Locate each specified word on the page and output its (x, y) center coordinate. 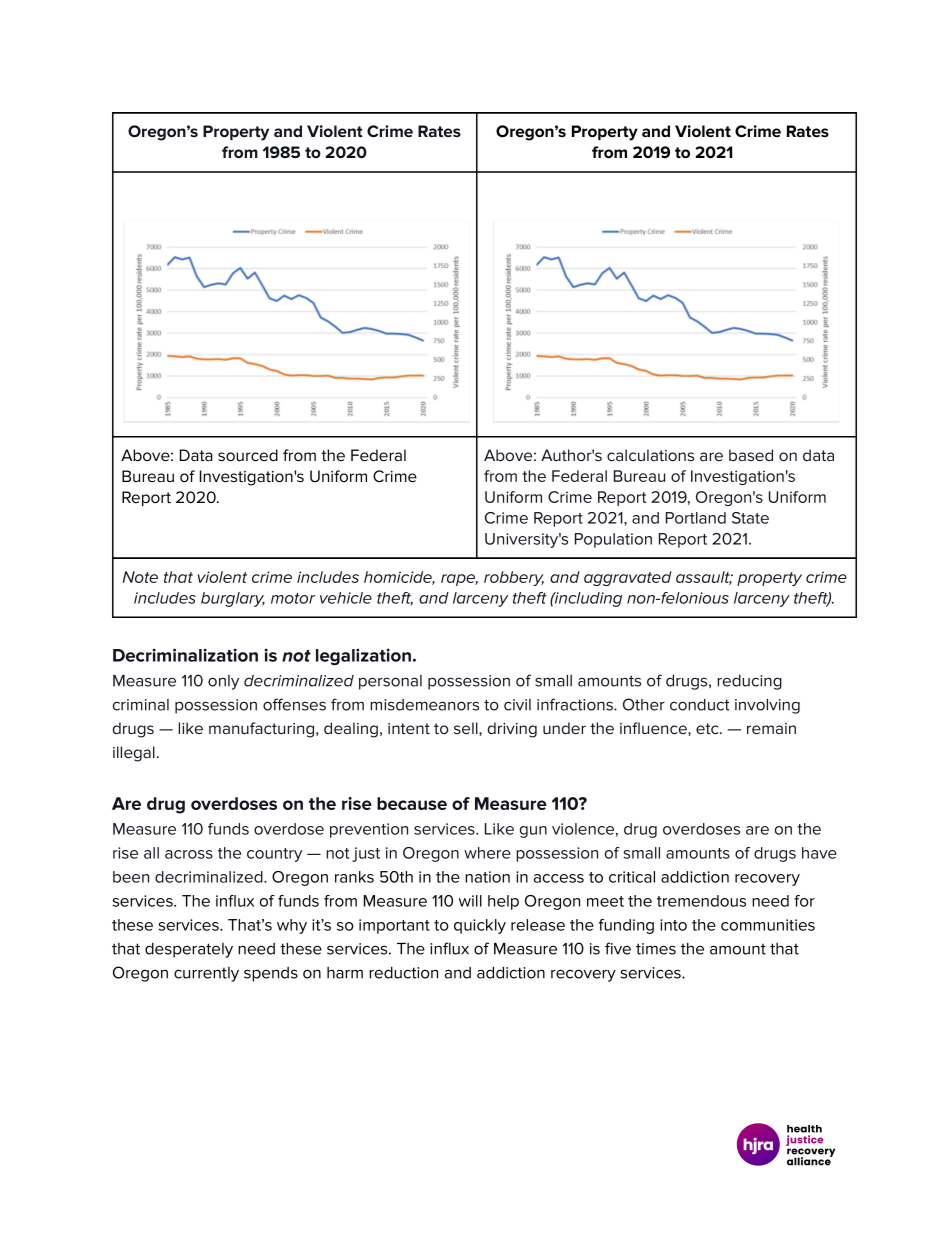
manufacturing (263, 730)
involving (767, 706)
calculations (650, 455)
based (751, 455)
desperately (189, 950)
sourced (248, 455)
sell (467, 729)
